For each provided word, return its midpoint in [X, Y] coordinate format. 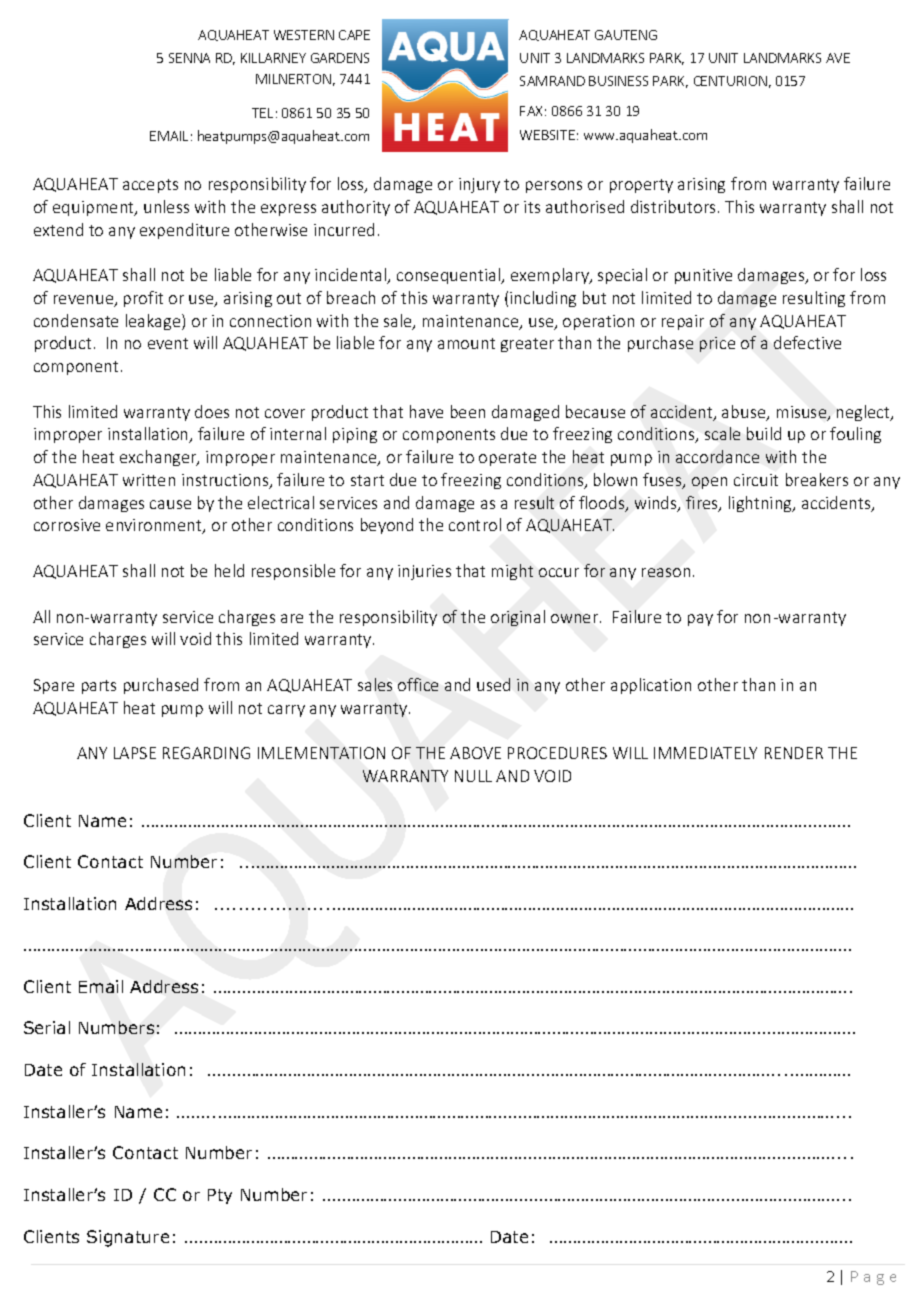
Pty [220, 1196]
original [518, 618]
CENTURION [730, 81]
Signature [128, 1238]
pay [700, 620]
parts [99, 687]
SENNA [189, 58]
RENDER [794, 753]
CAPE [354, 35]
